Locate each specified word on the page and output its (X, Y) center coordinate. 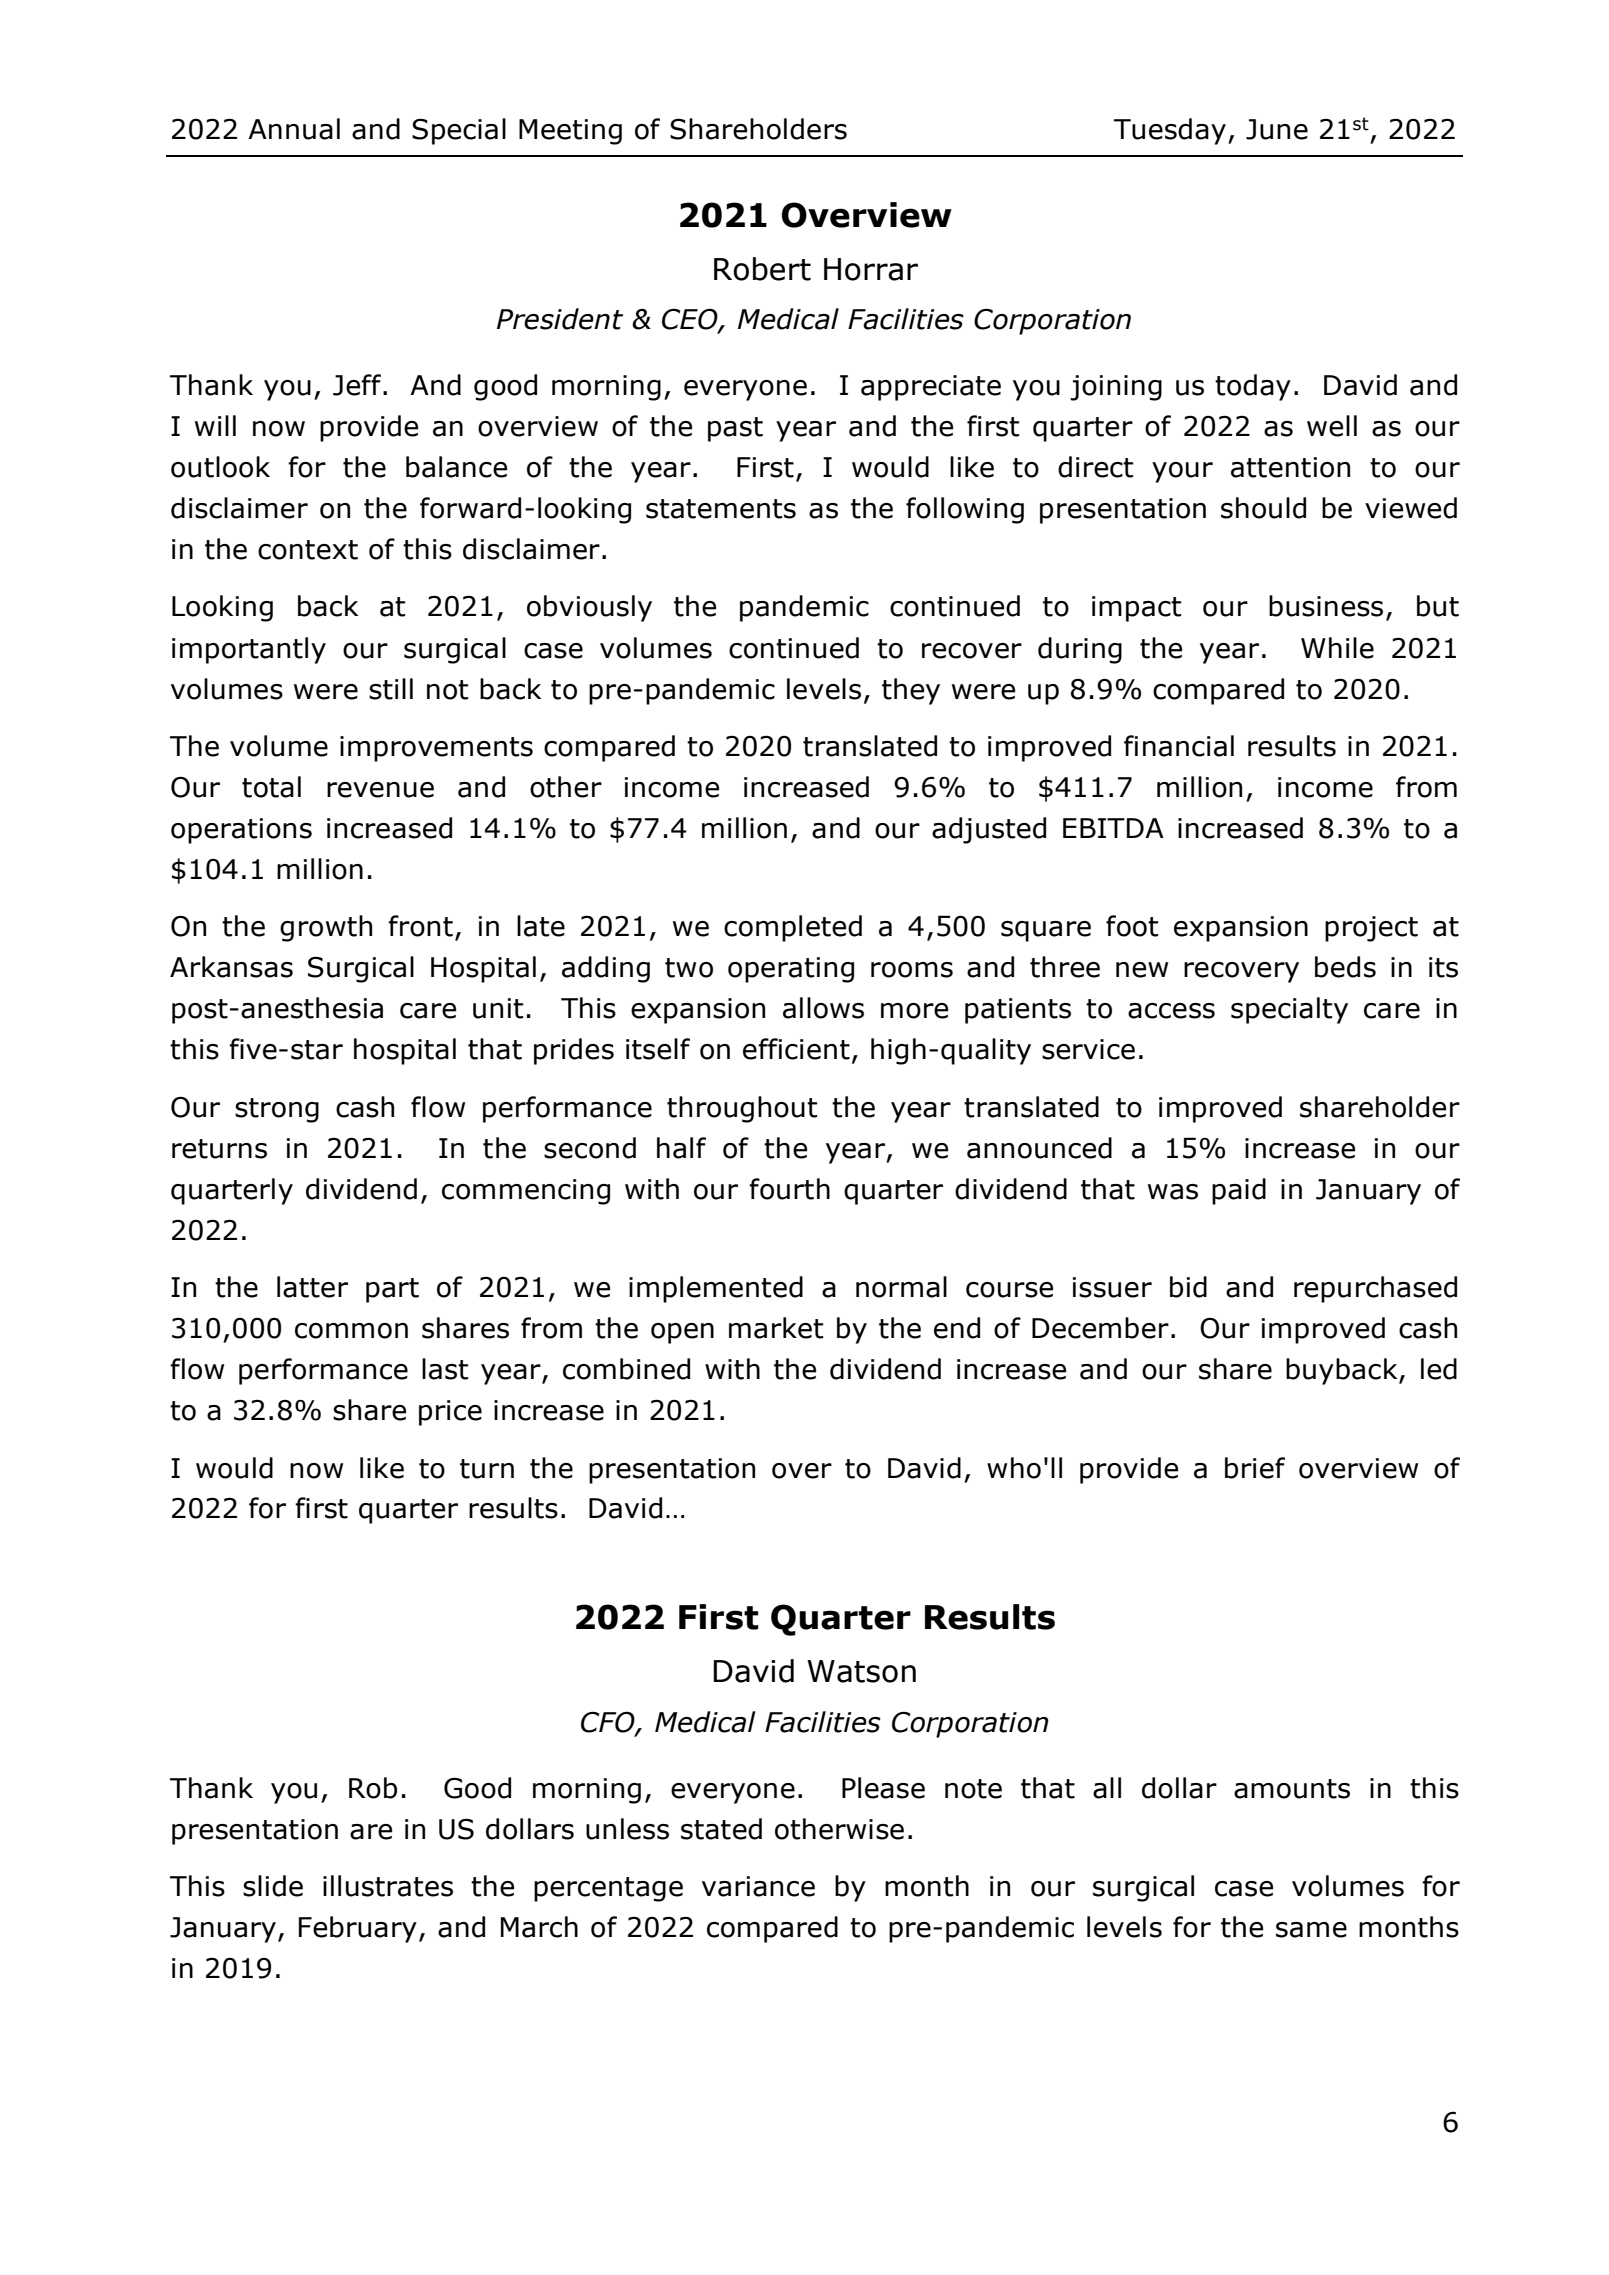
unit (498, 1008)
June (1277, 129)
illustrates (388, 1886)
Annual (294, 129)
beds (1345, 967)
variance (758, 1886)
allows (823, 1008)
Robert (762, 269)
